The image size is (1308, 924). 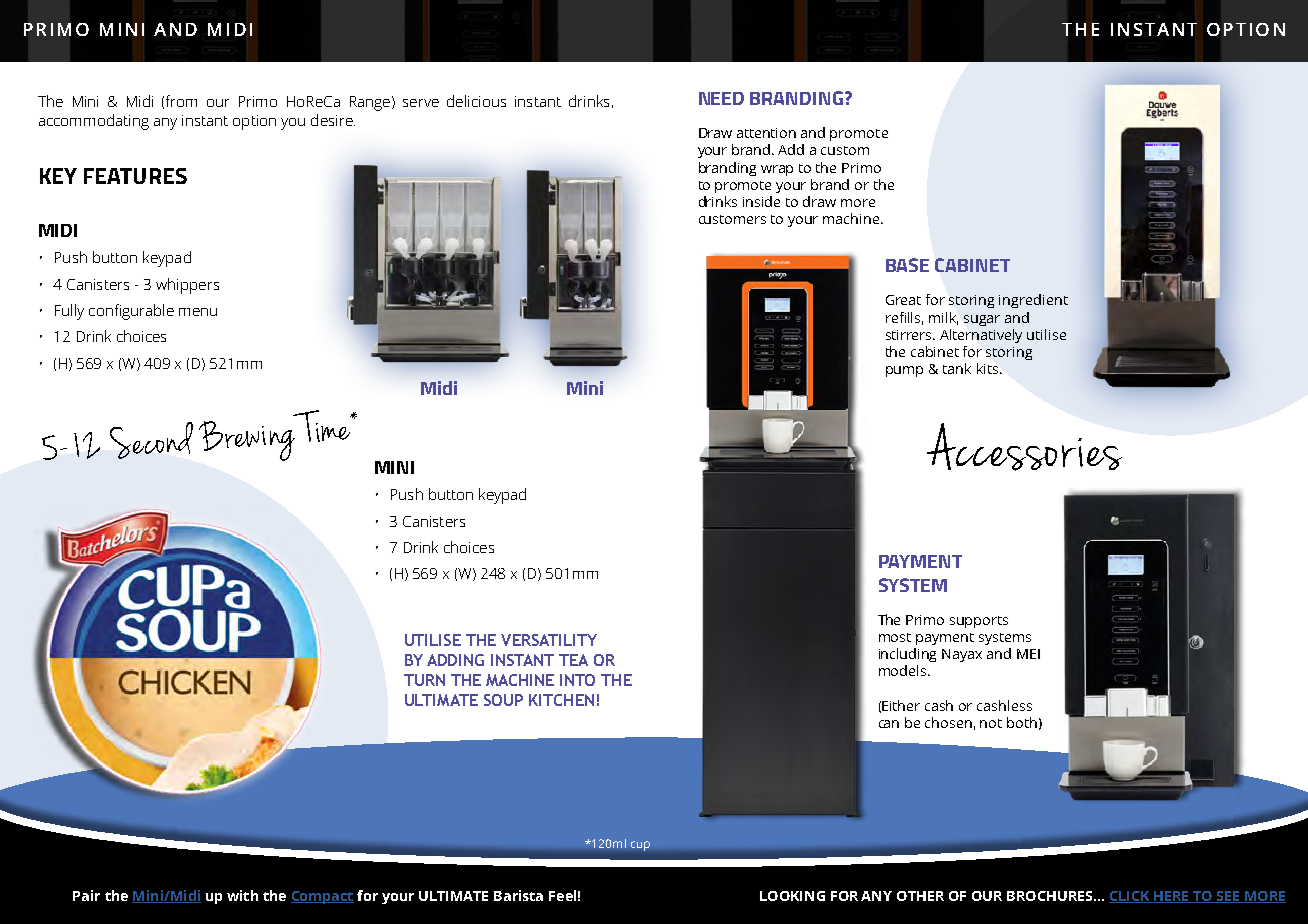 What do you see at coordinates (549, 640) in the image?
I see `VERSATILITY` at bounding box center [549, 640].
